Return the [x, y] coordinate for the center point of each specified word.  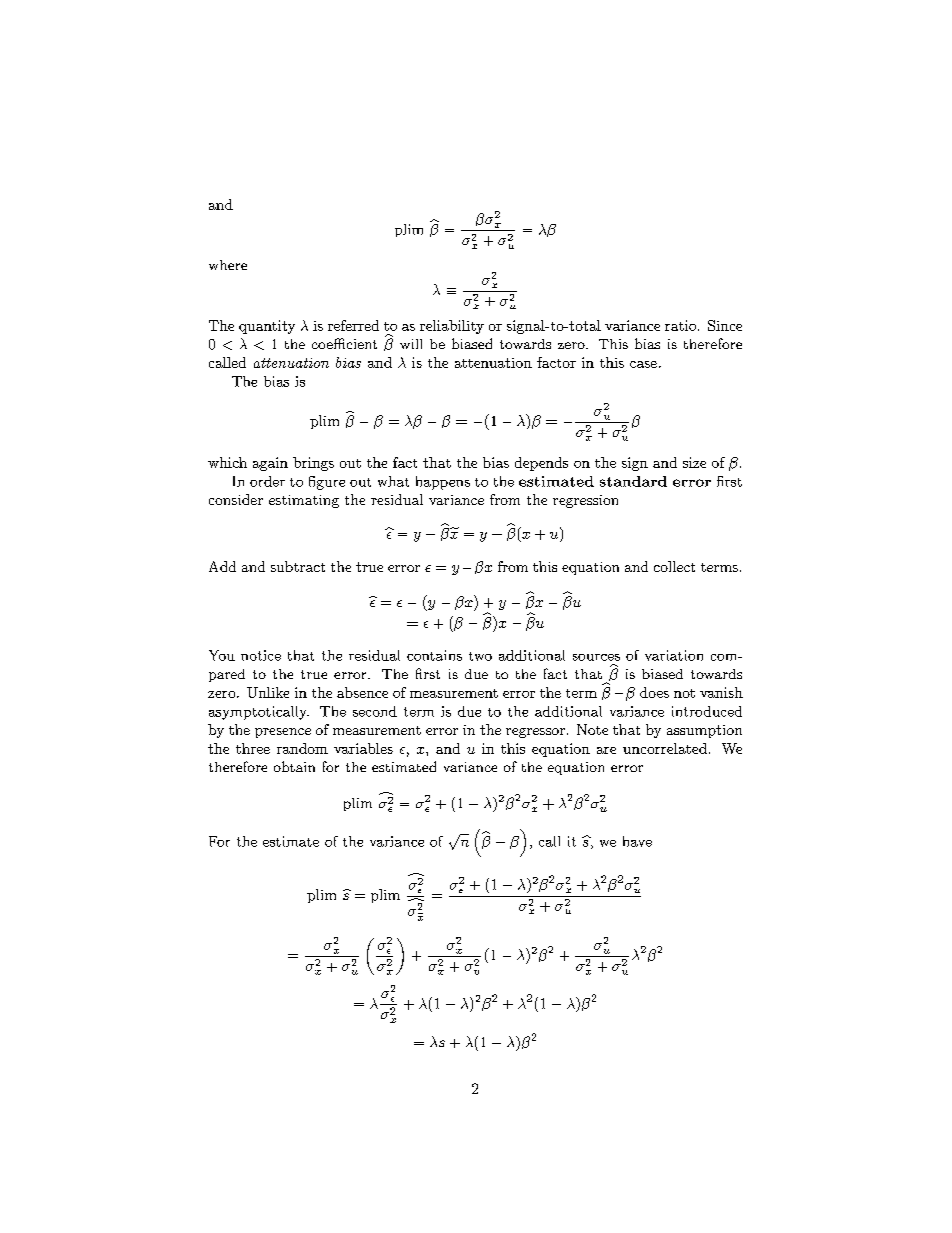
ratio [682, 325]
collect [674, 566]
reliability [452, 327]
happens [443, 483]
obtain [294, 766]
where [228, 265]
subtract [298, 566]
